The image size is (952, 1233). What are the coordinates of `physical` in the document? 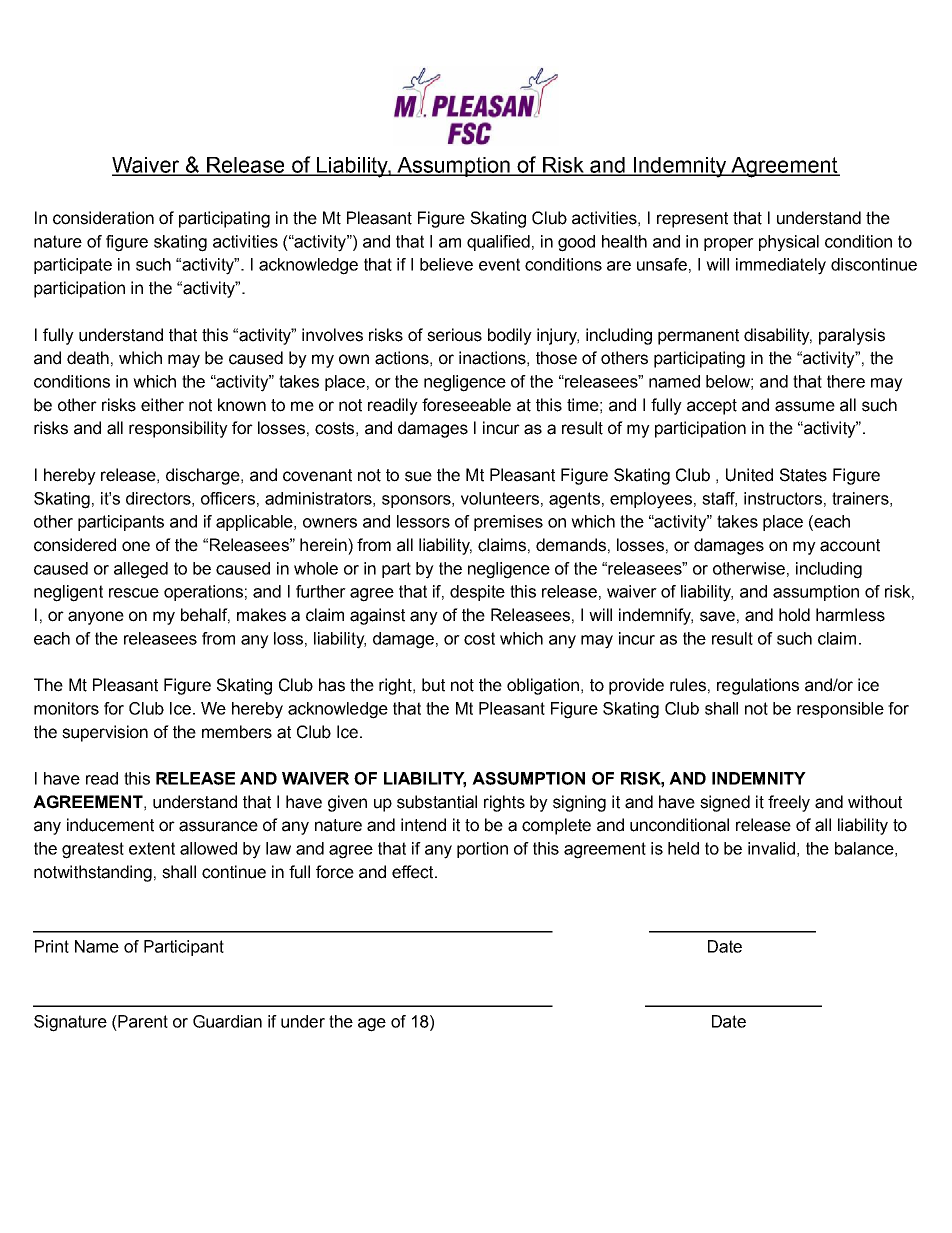 It's located at (789, 243).
